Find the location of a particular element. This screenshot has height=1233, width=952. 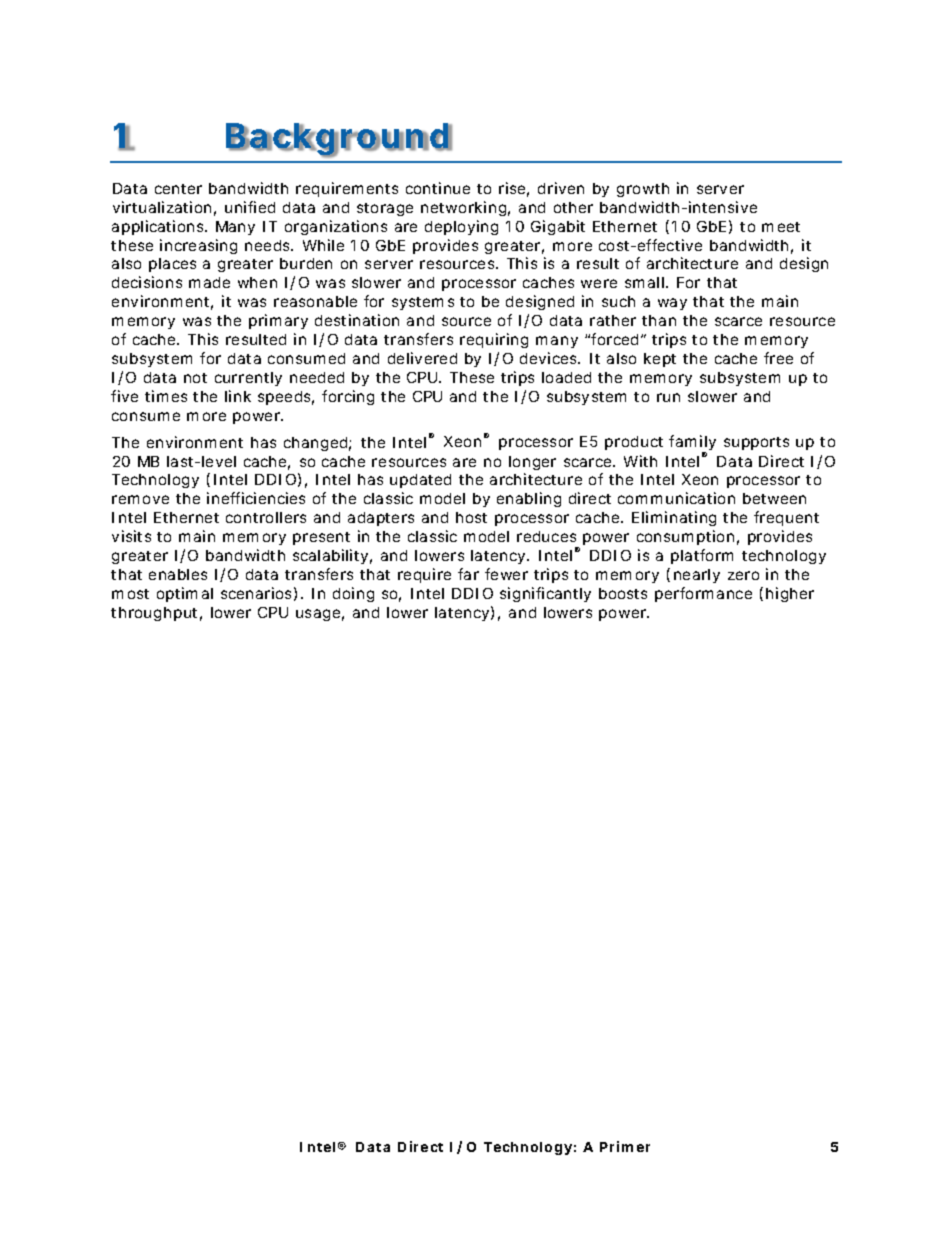

optimal is located at coordinates (185, 594).
